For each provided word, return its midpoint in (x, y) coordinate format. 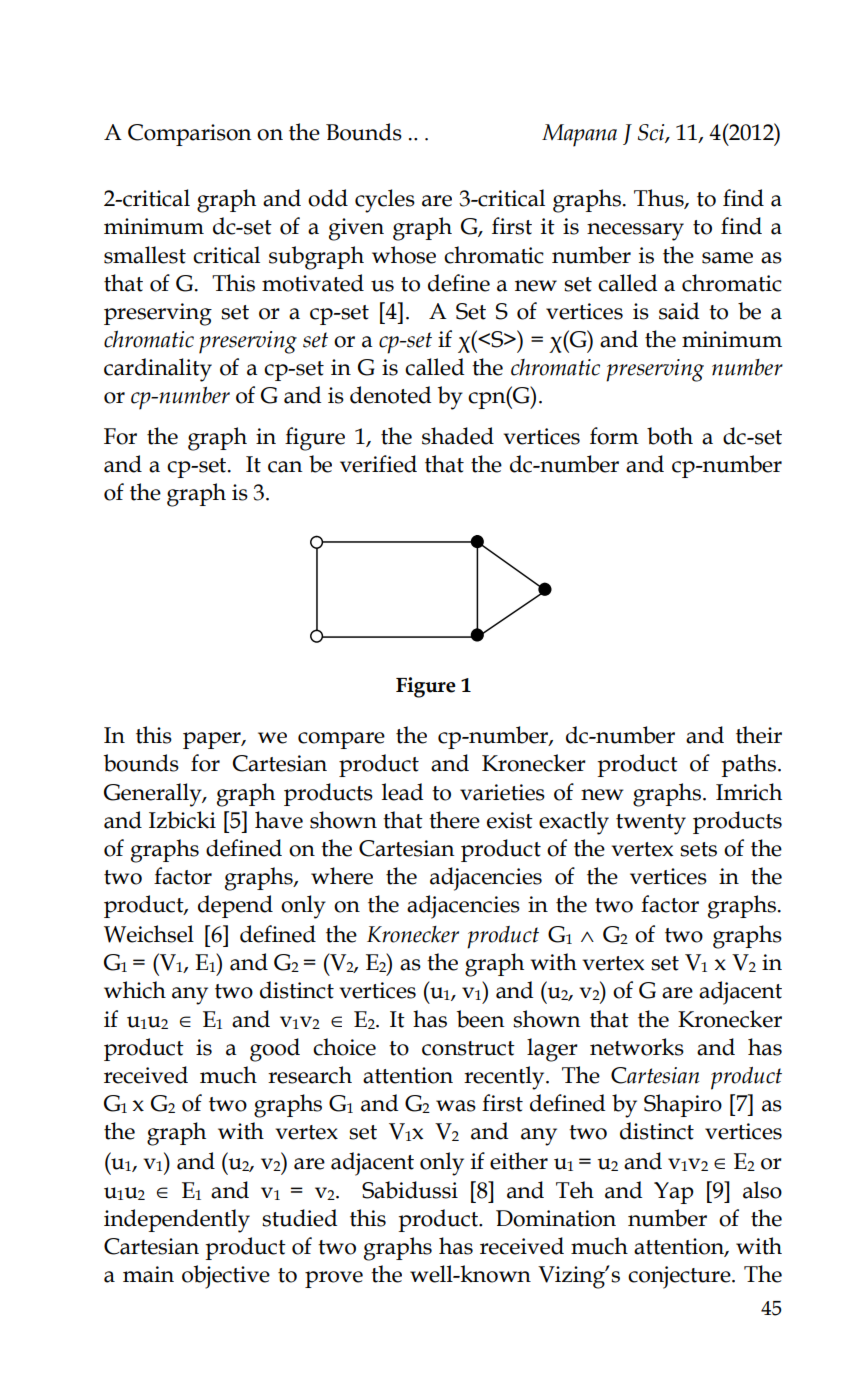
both (670, 436)
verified (378, 464)
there (454, 820)
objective (226, 1277)
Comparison (190, 135)
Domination (556, 1218)
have (279, 820)
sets (698, 849)
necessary (635, 232)
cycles (385, 201)
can (285, 467)
